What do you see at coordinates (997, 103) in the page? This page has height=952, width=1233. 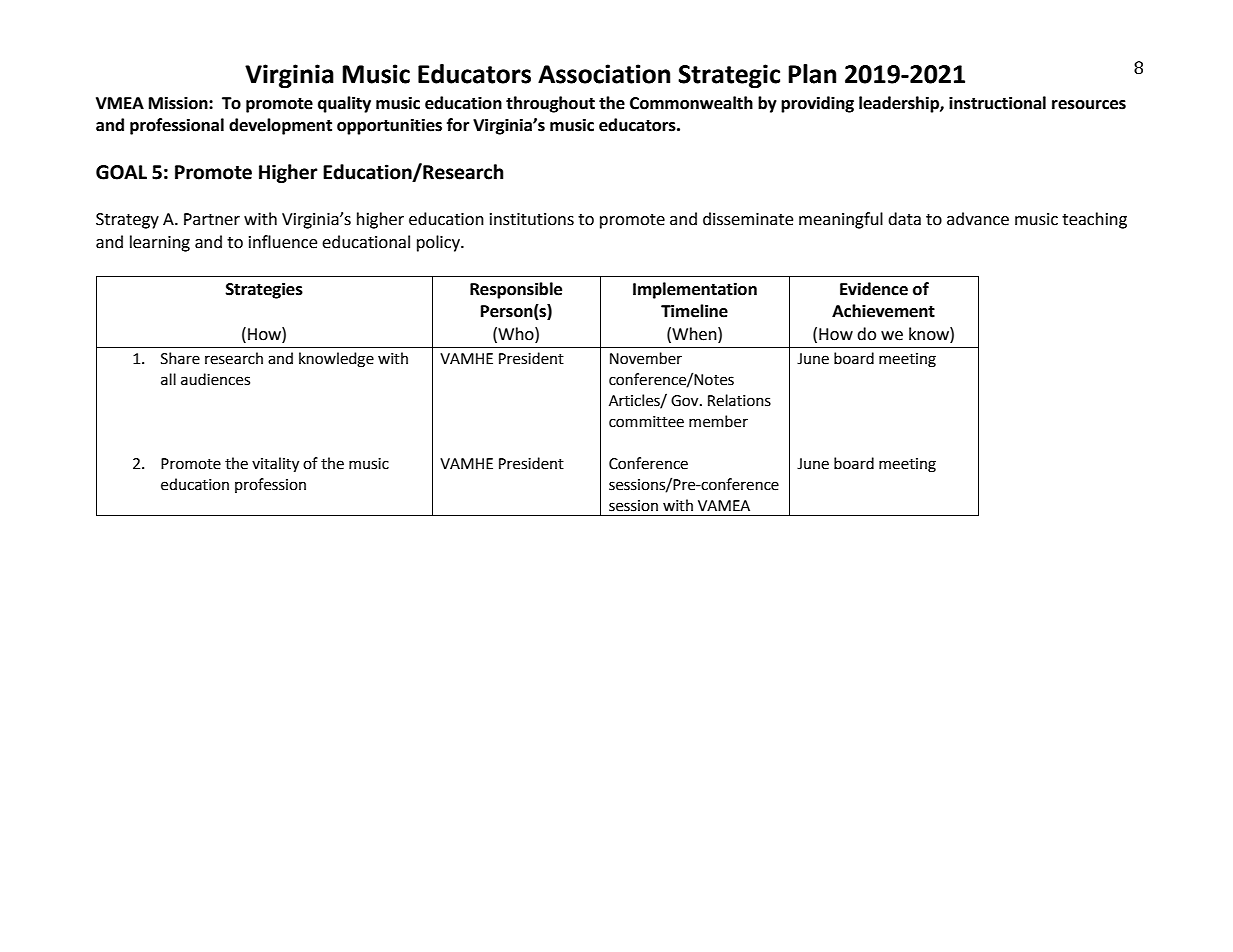 I see `instructional` at bounding box center [997, 103].
